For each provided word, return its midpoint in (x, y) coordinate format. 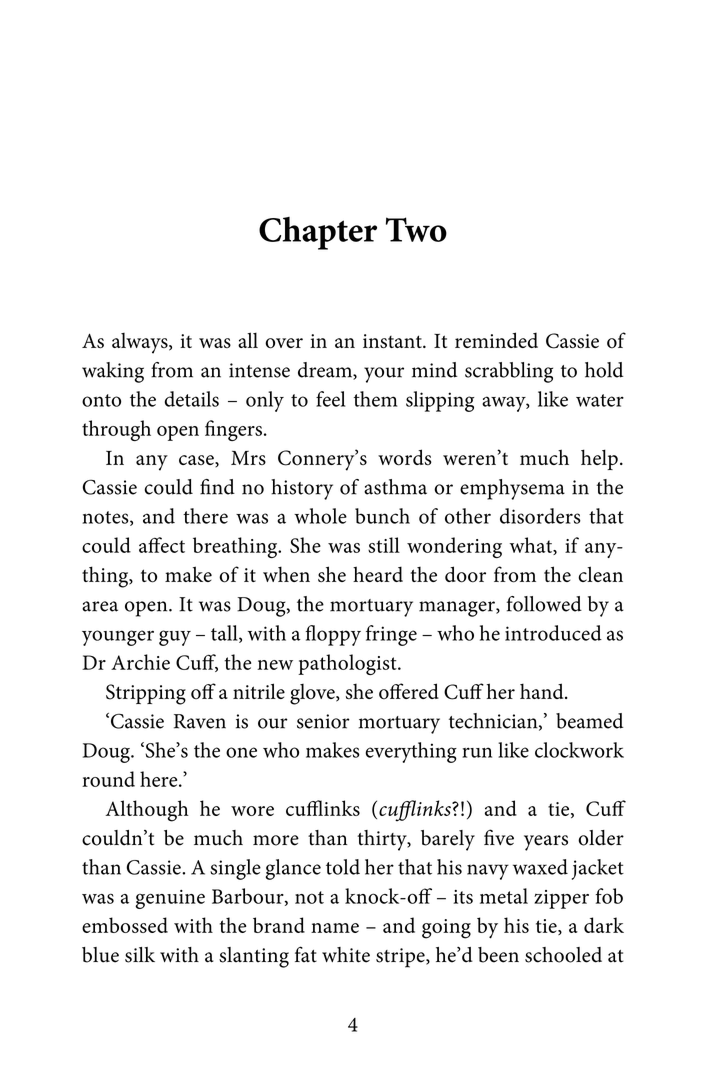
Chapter (318, 233)
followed (544, 604)
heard (378, 574)
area (100, 606)
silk (140, 955)
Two (416, 229)
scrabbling (509, 372)
